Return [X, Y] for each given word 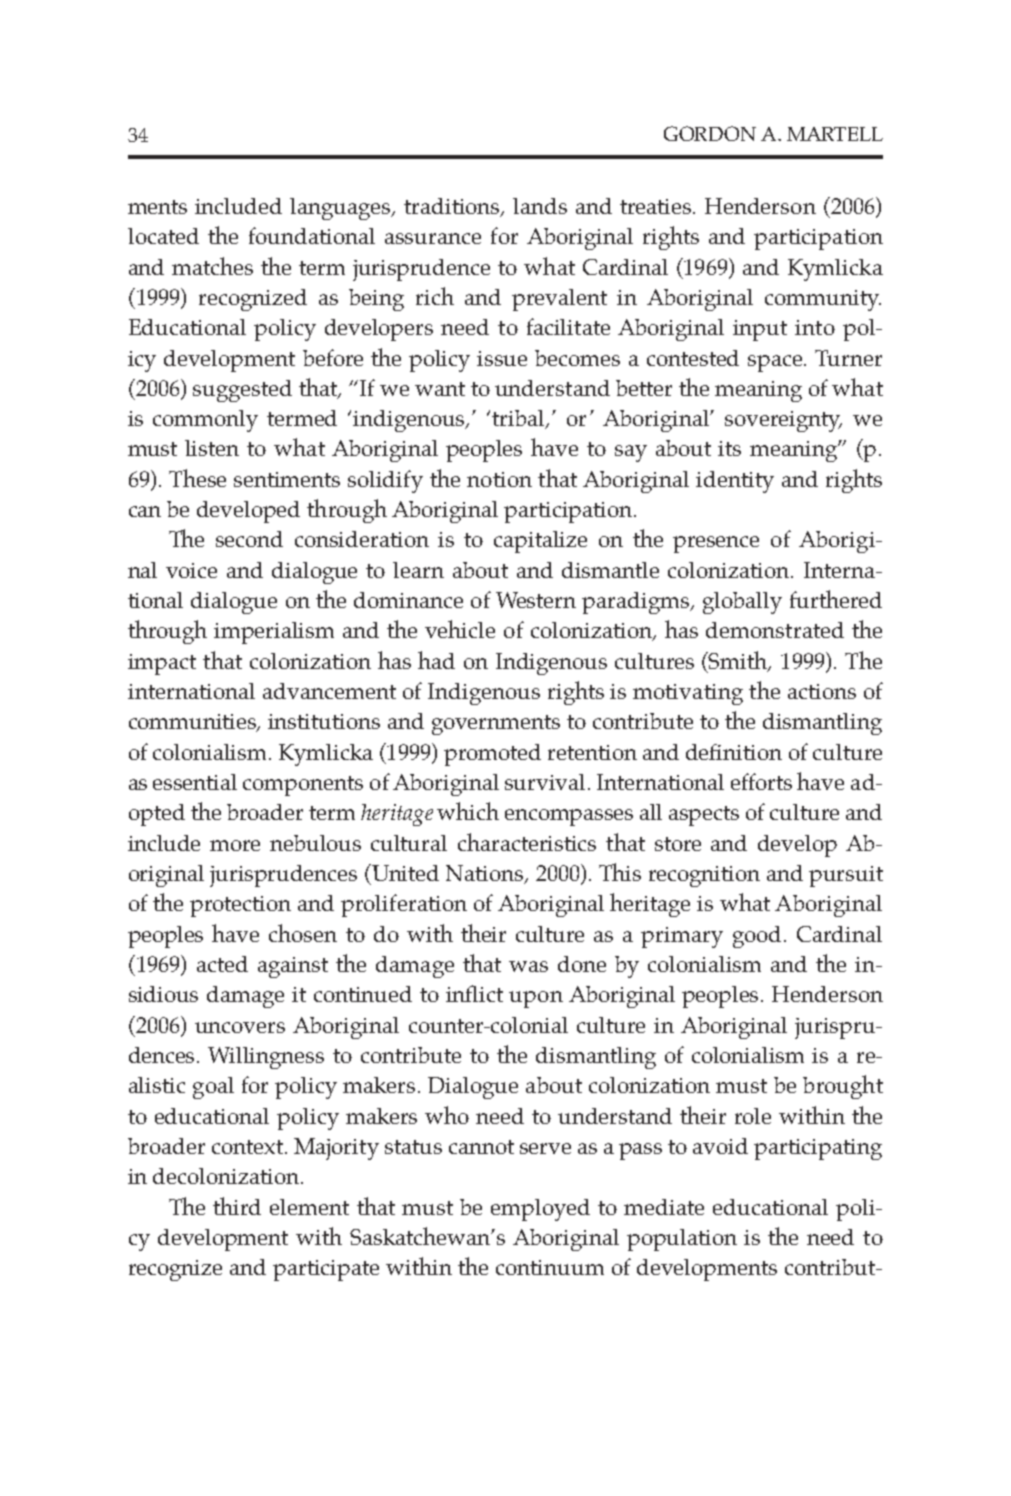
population [682, 1240]
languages [342, 209]
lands [540, 206]
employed [540, 1210]
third [237, 1206]
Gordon [710, 133]
